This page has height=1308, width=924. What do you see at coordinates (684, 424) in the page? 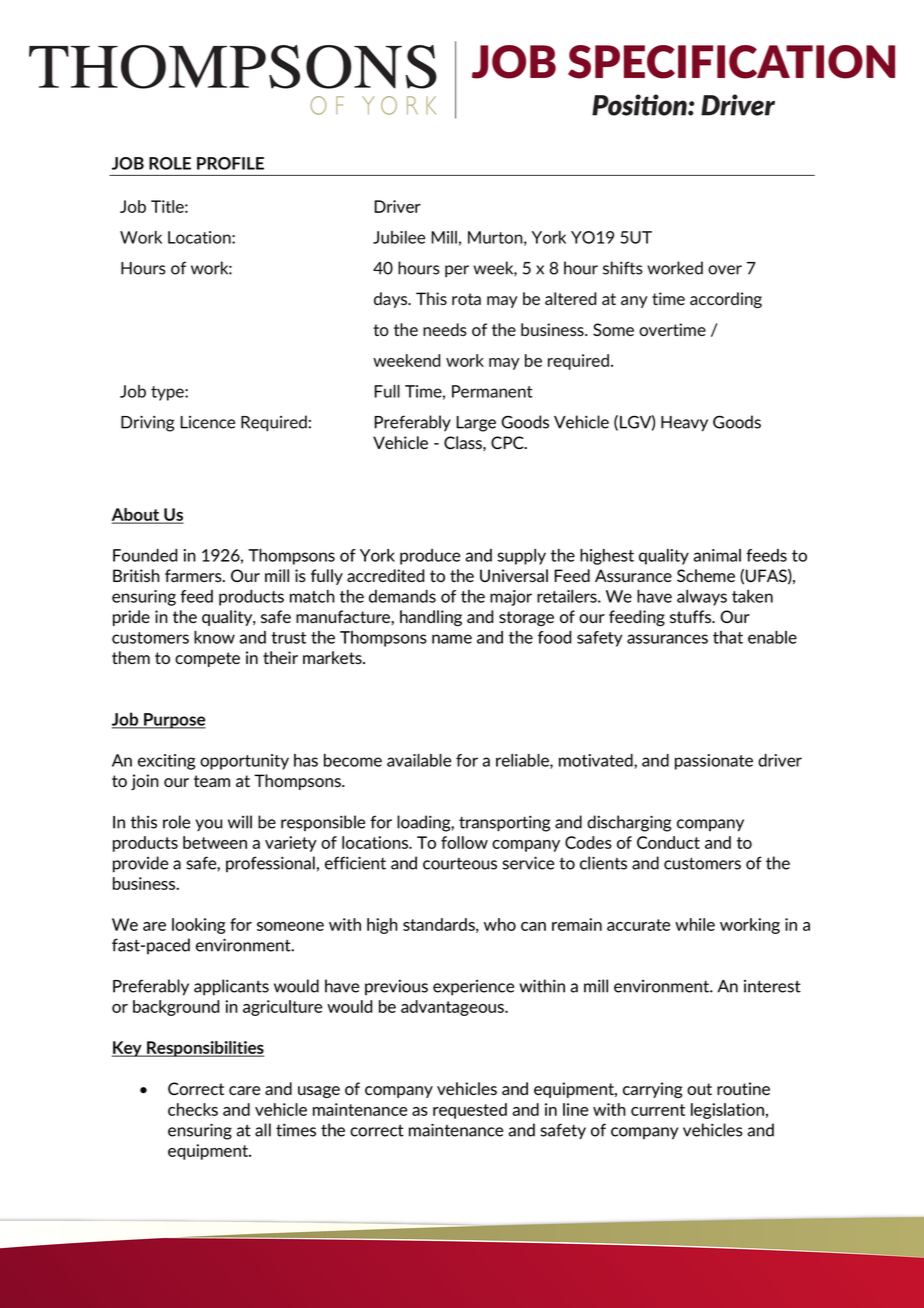
I see `Heavy` at bounding box center [684, 424].
